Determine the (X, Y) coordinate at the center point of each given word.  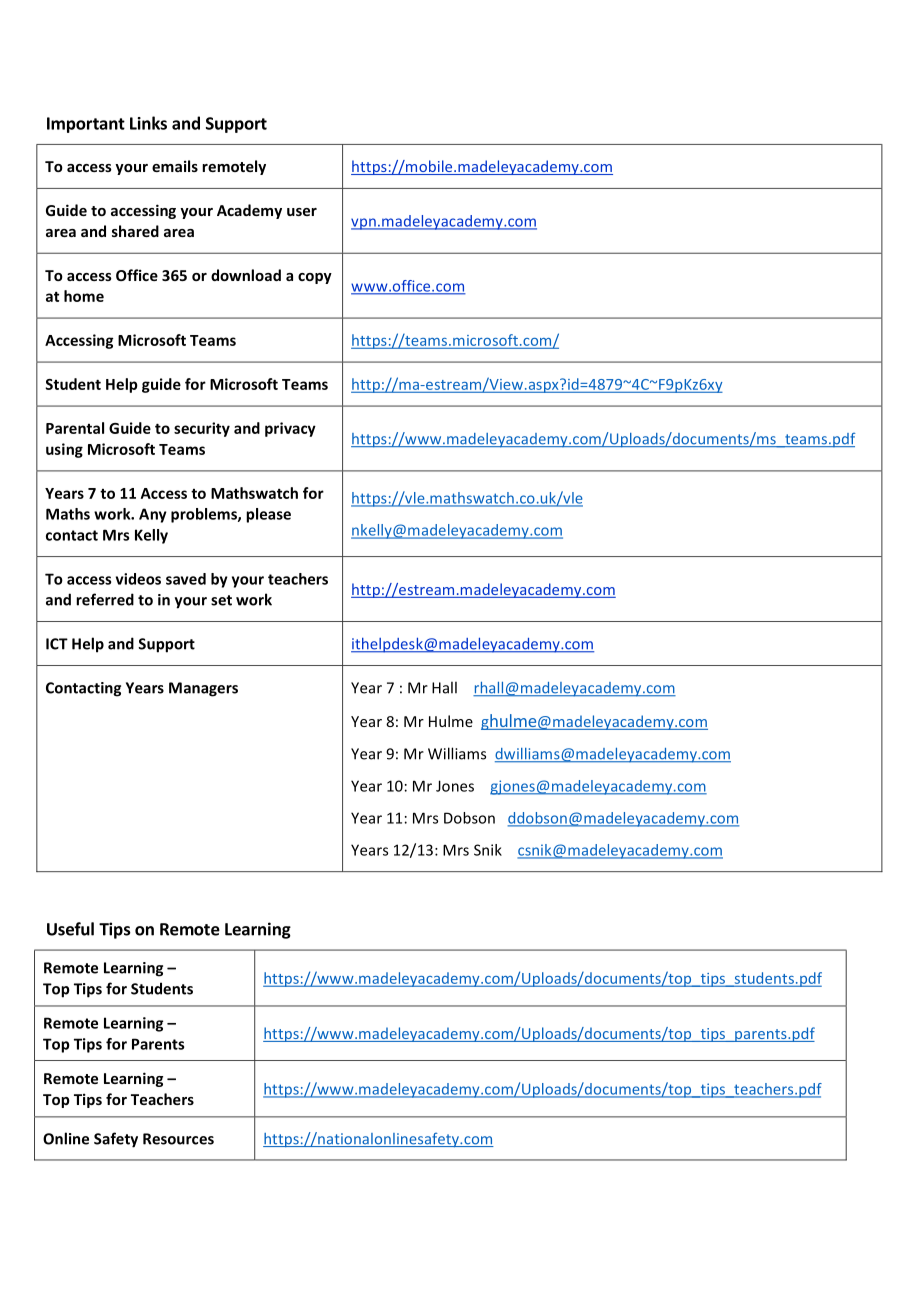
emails (175, 166)
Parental (75, 428)
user (302, 212)
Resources (178, 1139)
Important (86, 125)
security (202, 429)
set (221, 600)
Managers (203, 689)
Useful (70, 929)
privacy (290, 429)
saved (186, 579)
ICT (57, 644)
